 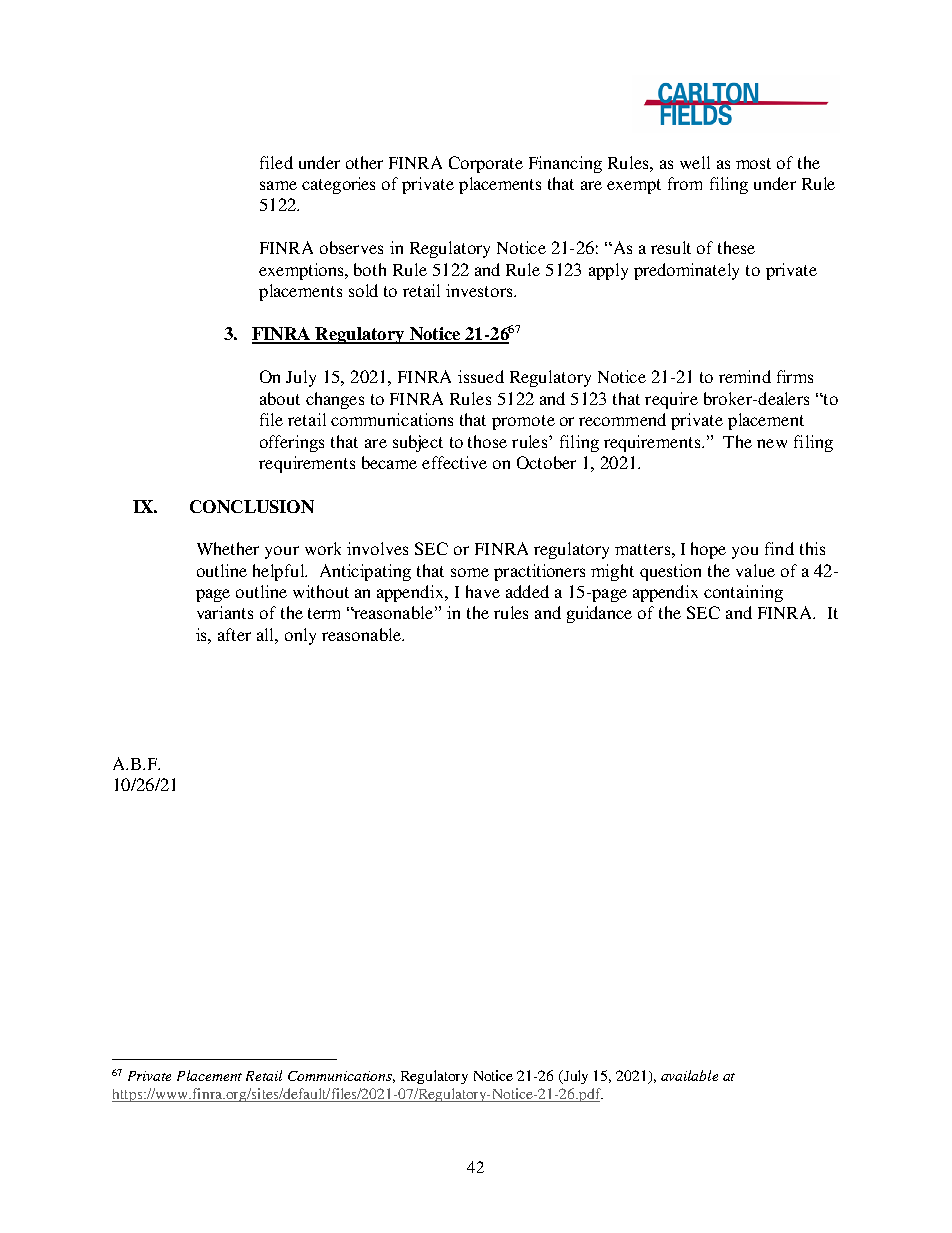 I want to click on same, so click(x=278, y=185).
